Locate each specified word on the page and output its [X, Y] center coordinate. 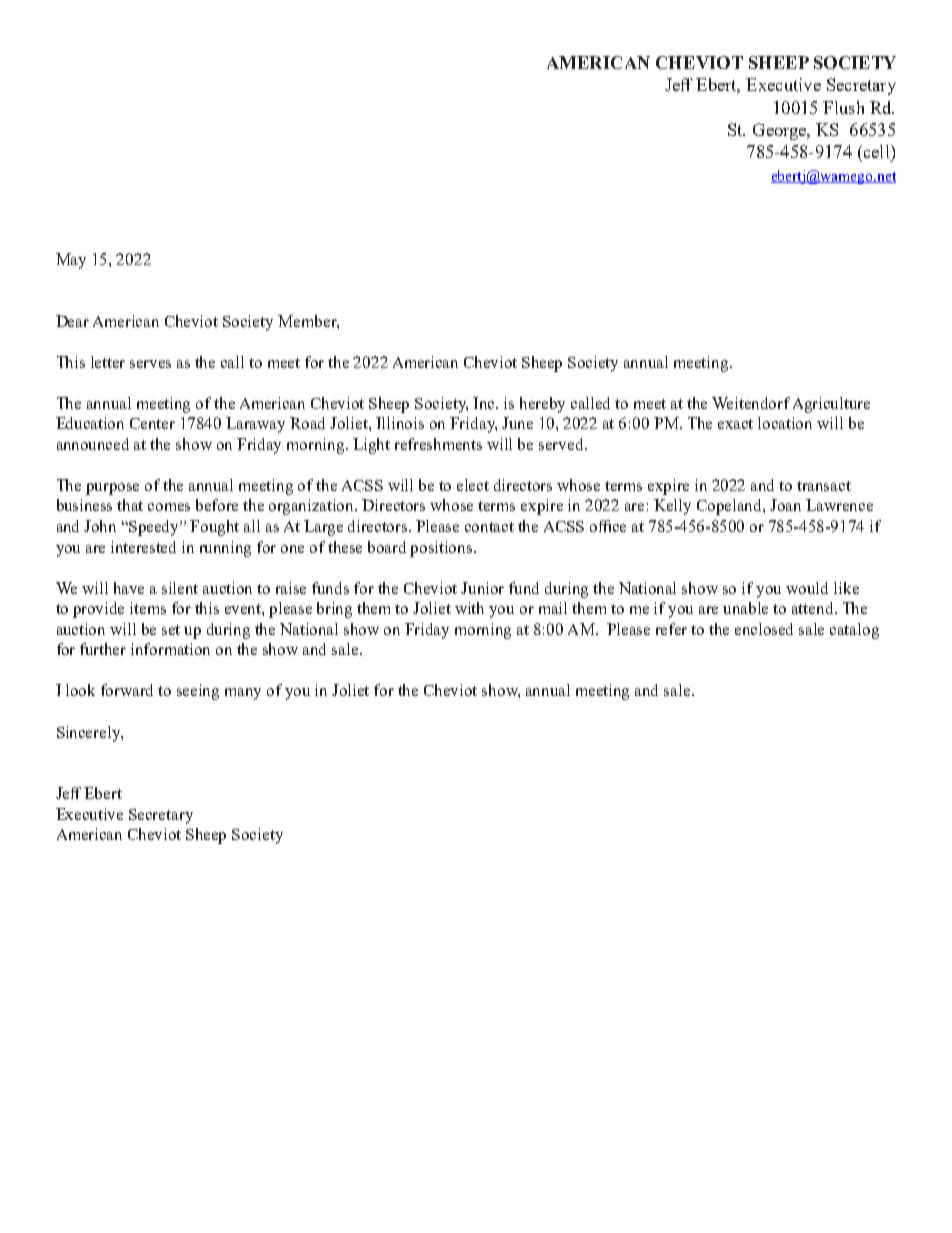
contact [489, 527]
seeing [198, 692]
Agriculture [831, 405]
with [469, 608]
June [517, 423]
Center [152, 423]
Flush [843, 107]
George [781, 131]
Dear [72, 321]
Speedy [155, 528]
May [71, 261]
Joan [785, 505]
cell [876, 151]
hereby [542, 405]
